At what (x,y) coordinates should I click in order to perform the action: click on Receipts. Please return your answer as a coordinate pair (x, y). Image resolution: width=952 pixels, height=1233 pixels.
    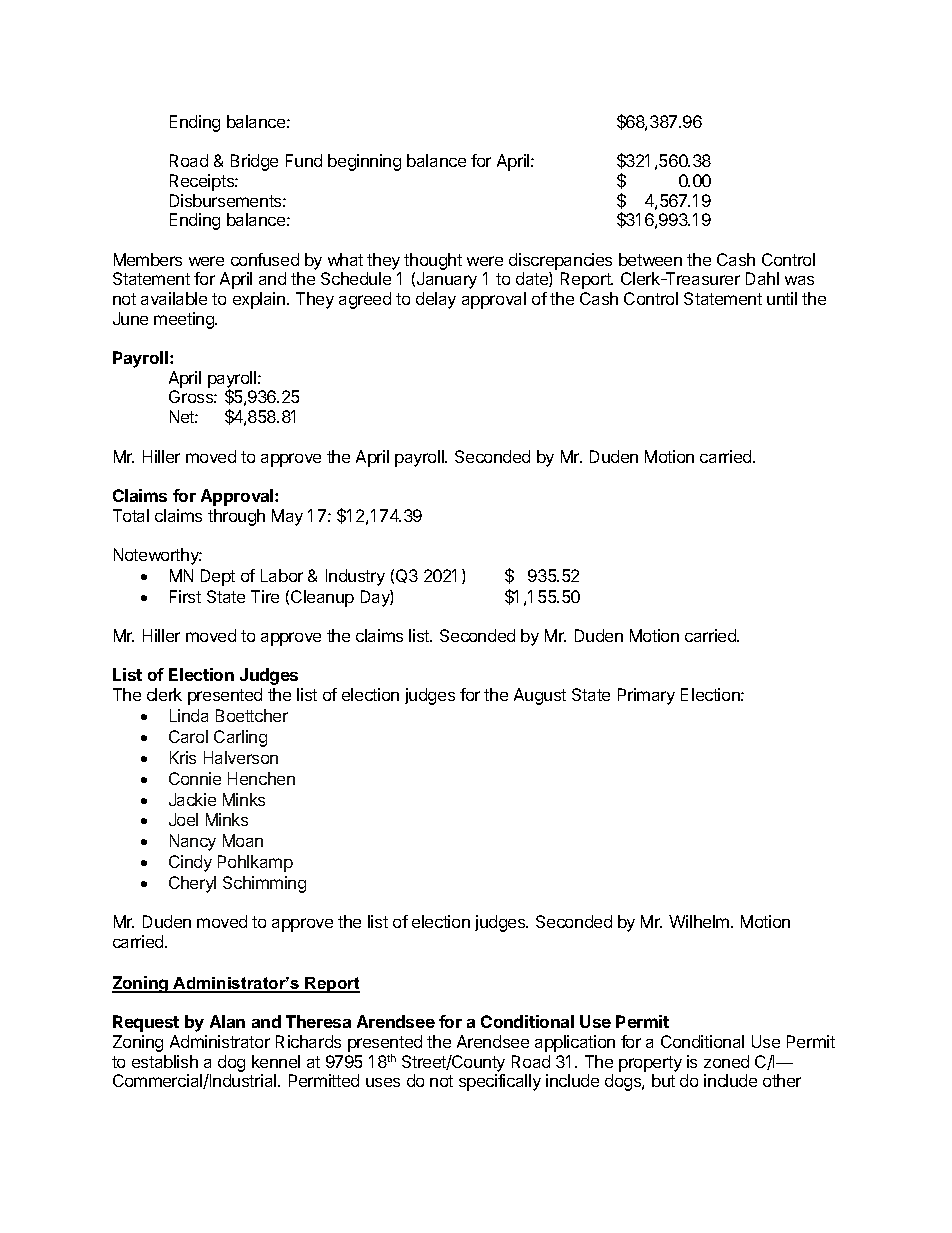
    Looking at the image, I should click on (203, 182).
